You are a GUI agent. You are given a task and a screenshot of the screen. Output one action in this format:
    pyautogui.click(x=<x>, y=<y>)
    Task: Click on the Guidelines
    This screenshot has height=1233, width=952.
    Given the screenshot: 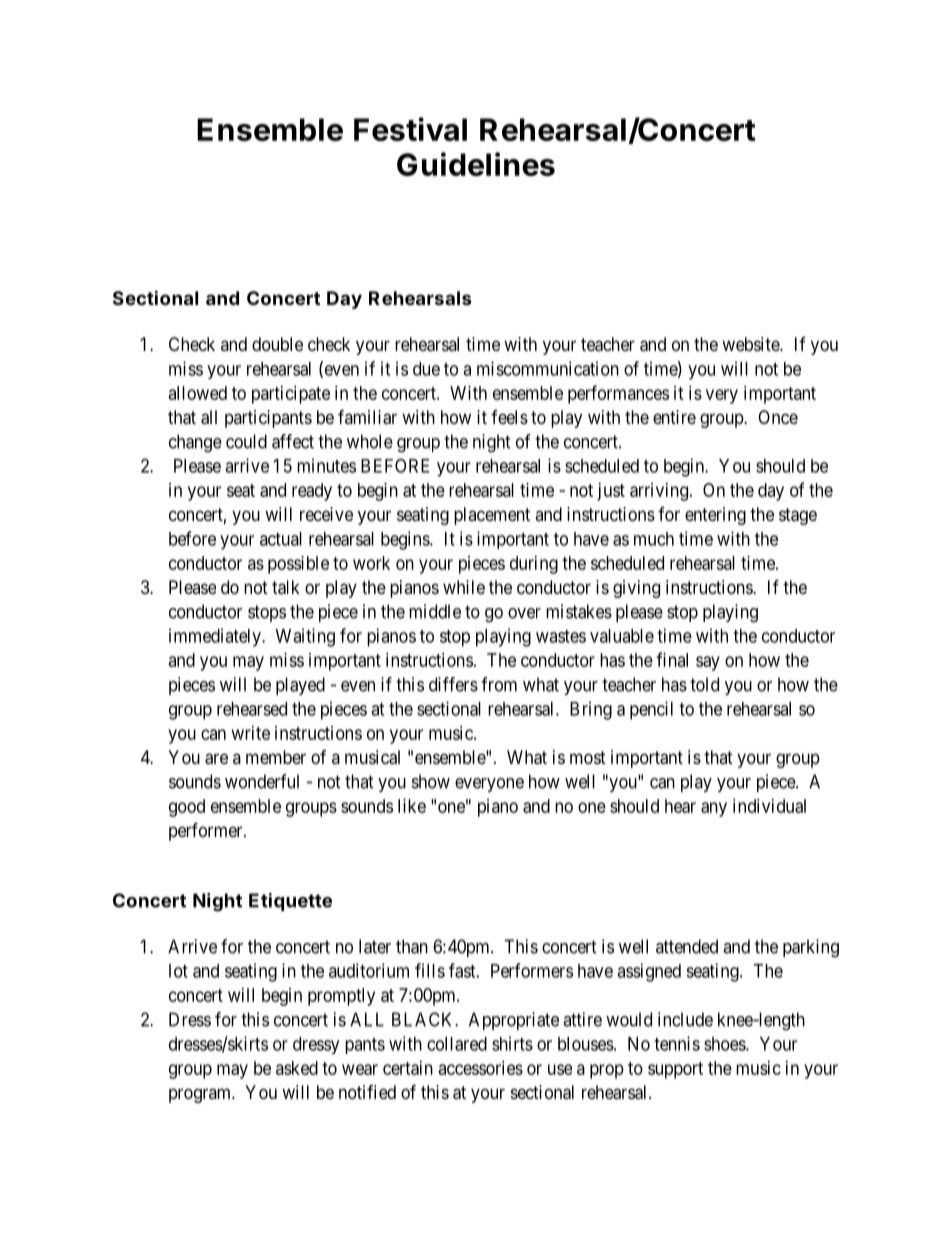 What is the action you would take?
    pyautogui.click(x=476, y=164)
